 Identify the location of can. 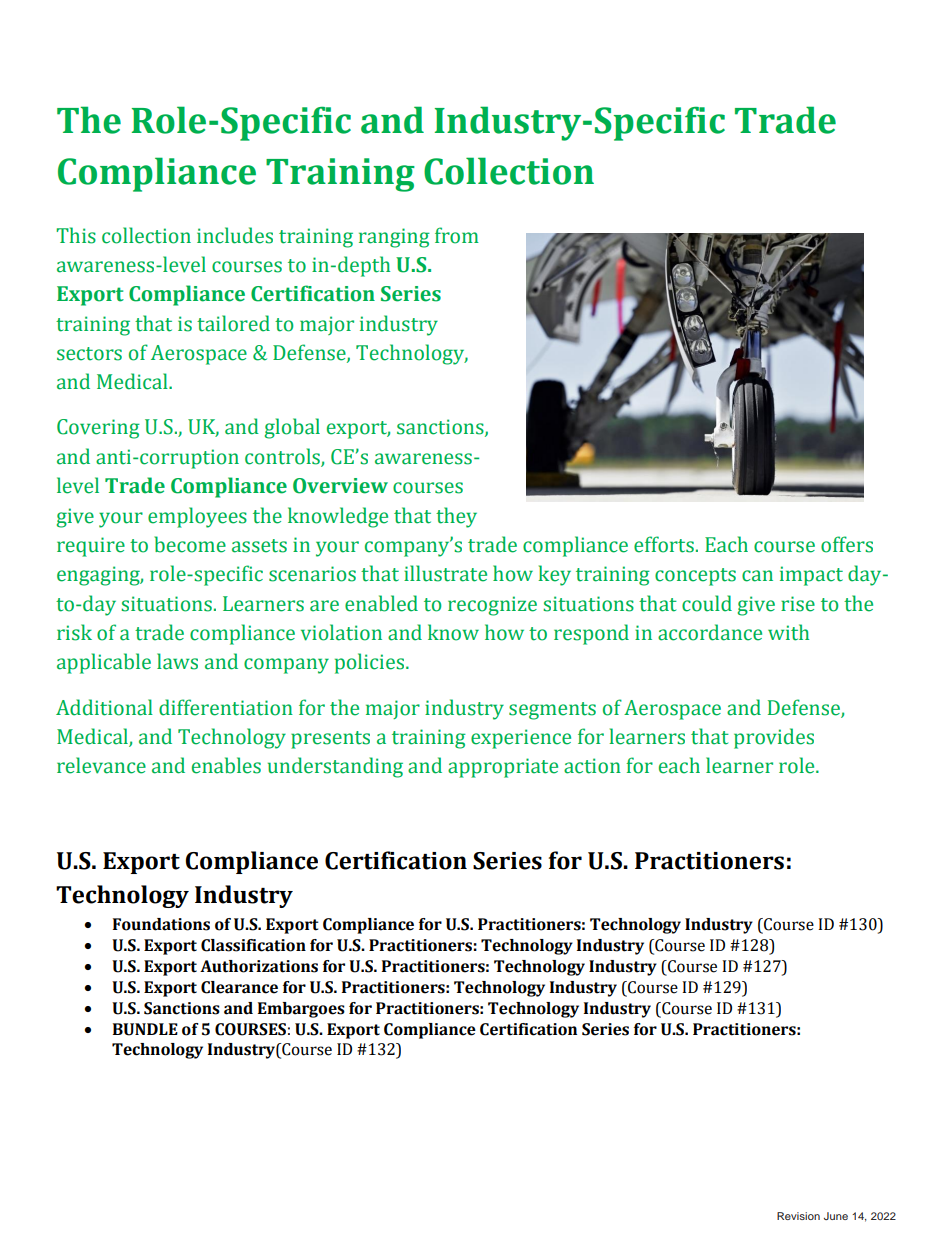
(757, 576).
